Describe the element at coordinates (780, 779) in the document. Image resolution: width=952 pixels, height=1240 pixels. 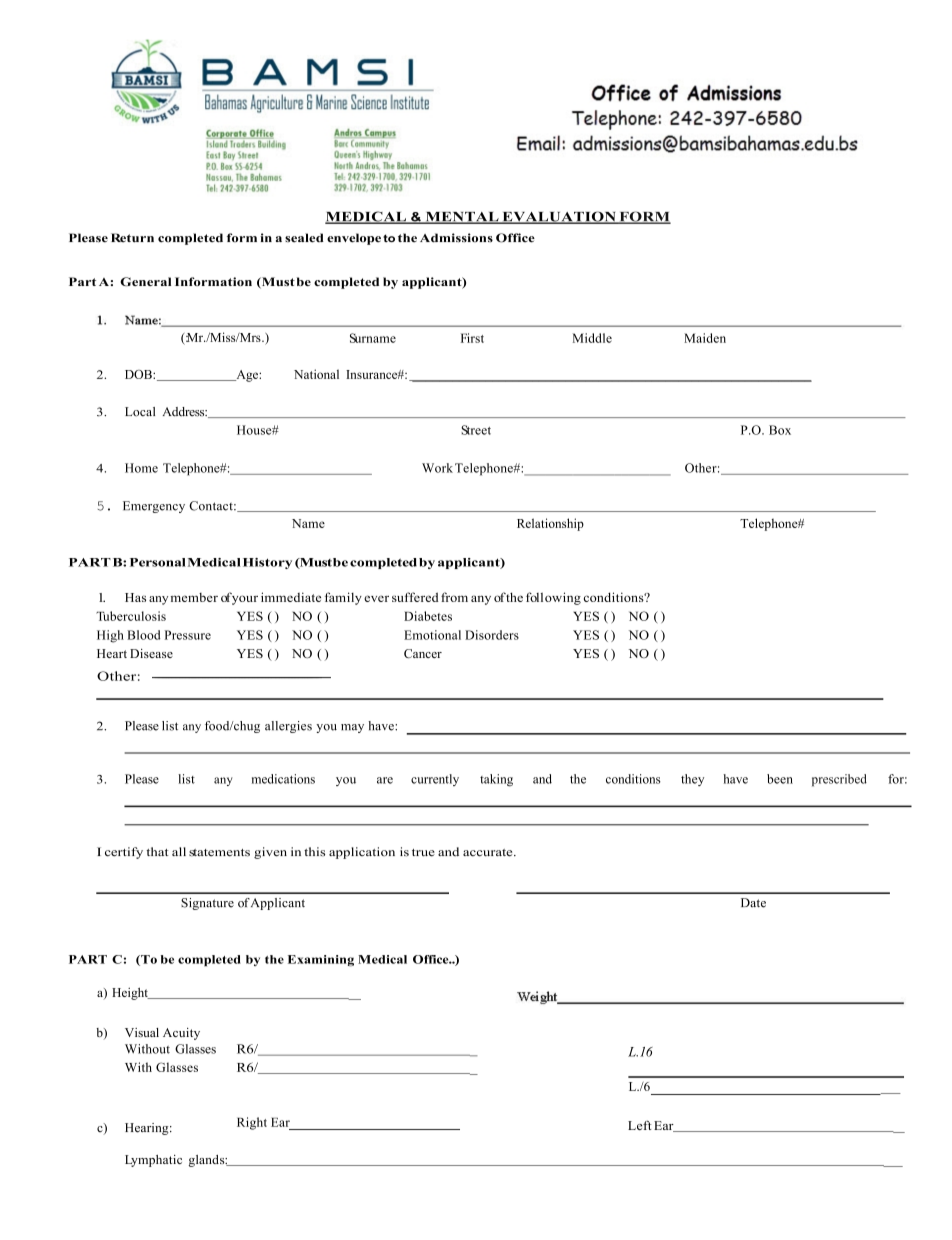
I see `been` at that location.
